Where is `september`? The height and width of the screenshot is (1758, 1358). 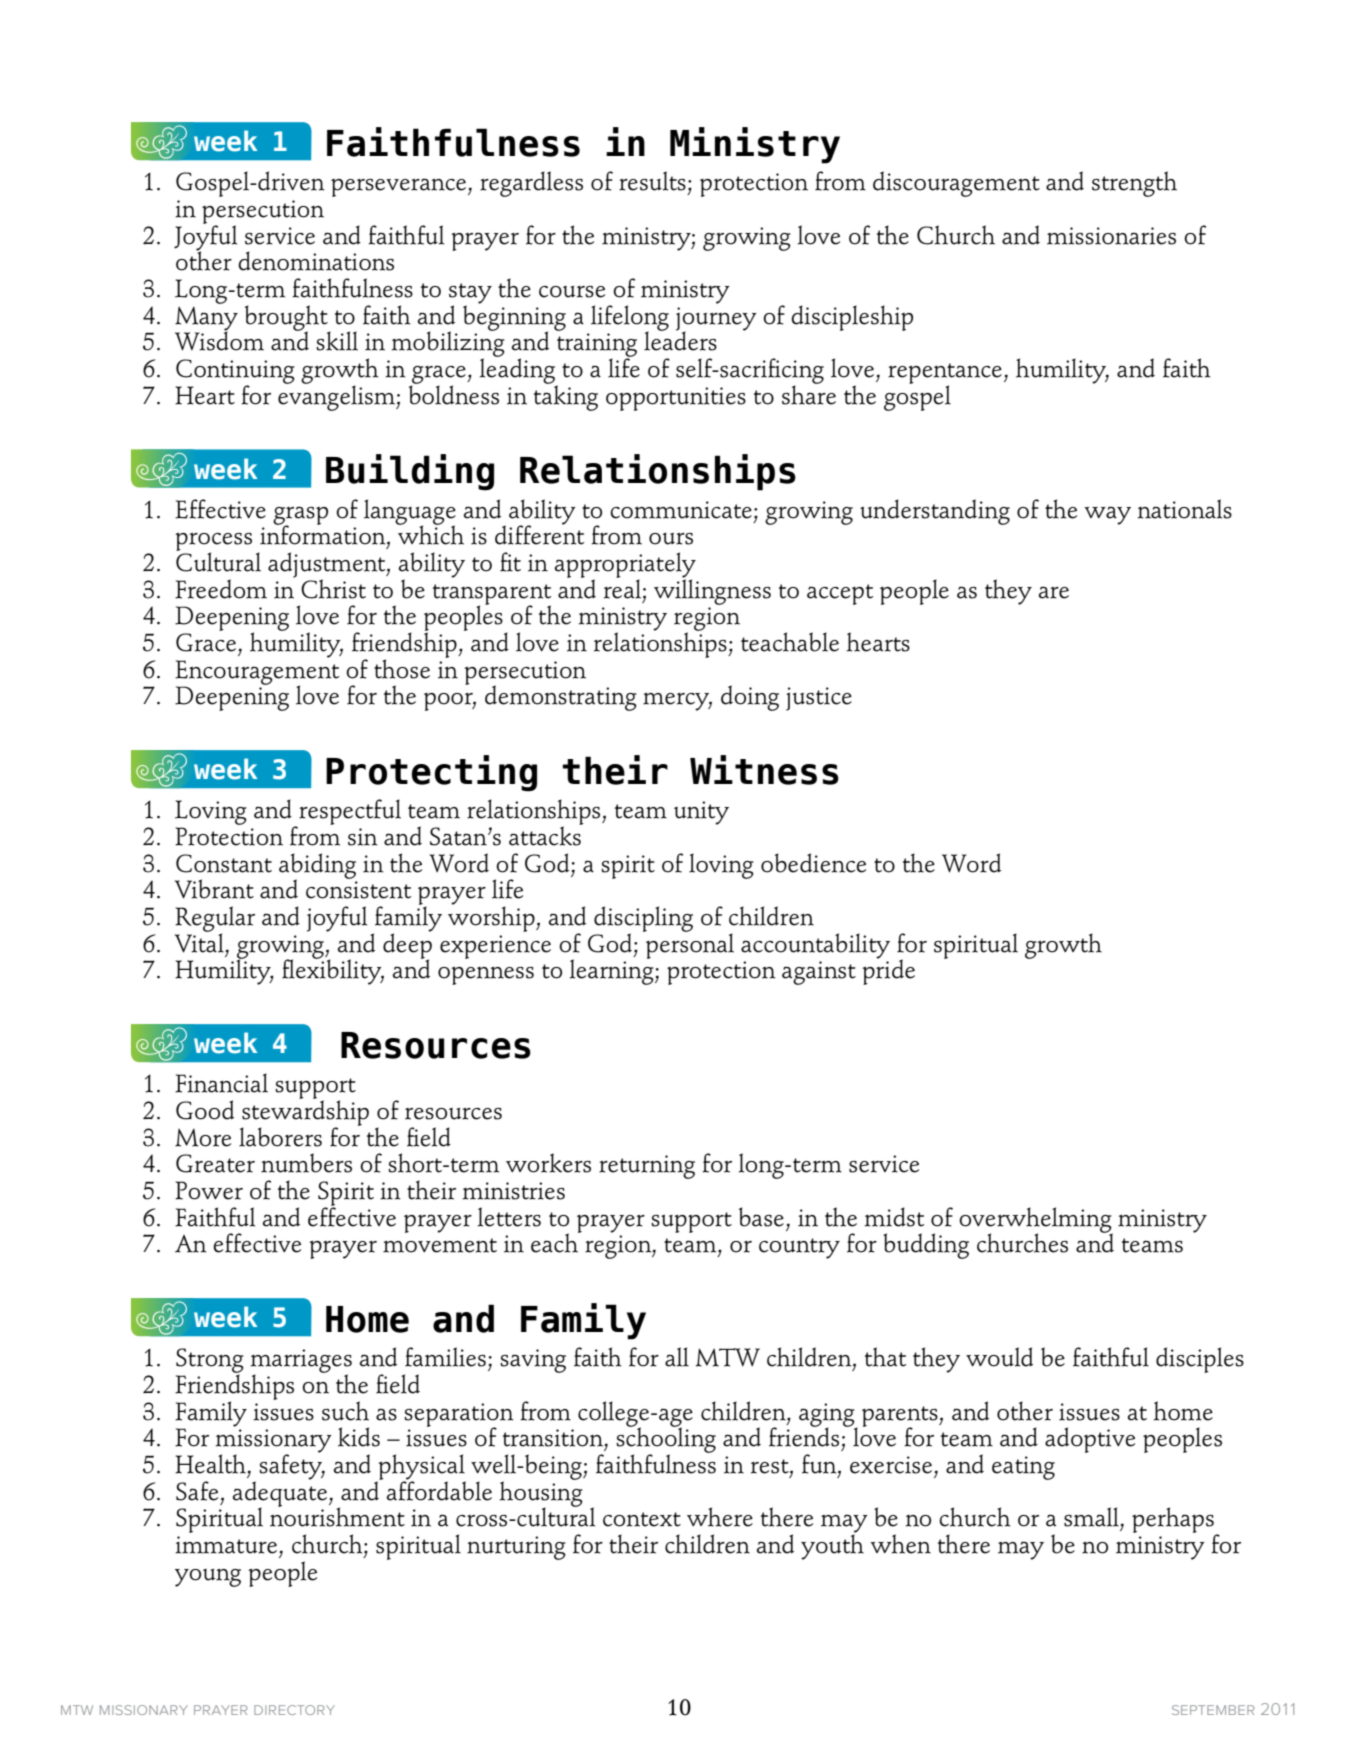 september is located at coordinates (1213, 1710).
